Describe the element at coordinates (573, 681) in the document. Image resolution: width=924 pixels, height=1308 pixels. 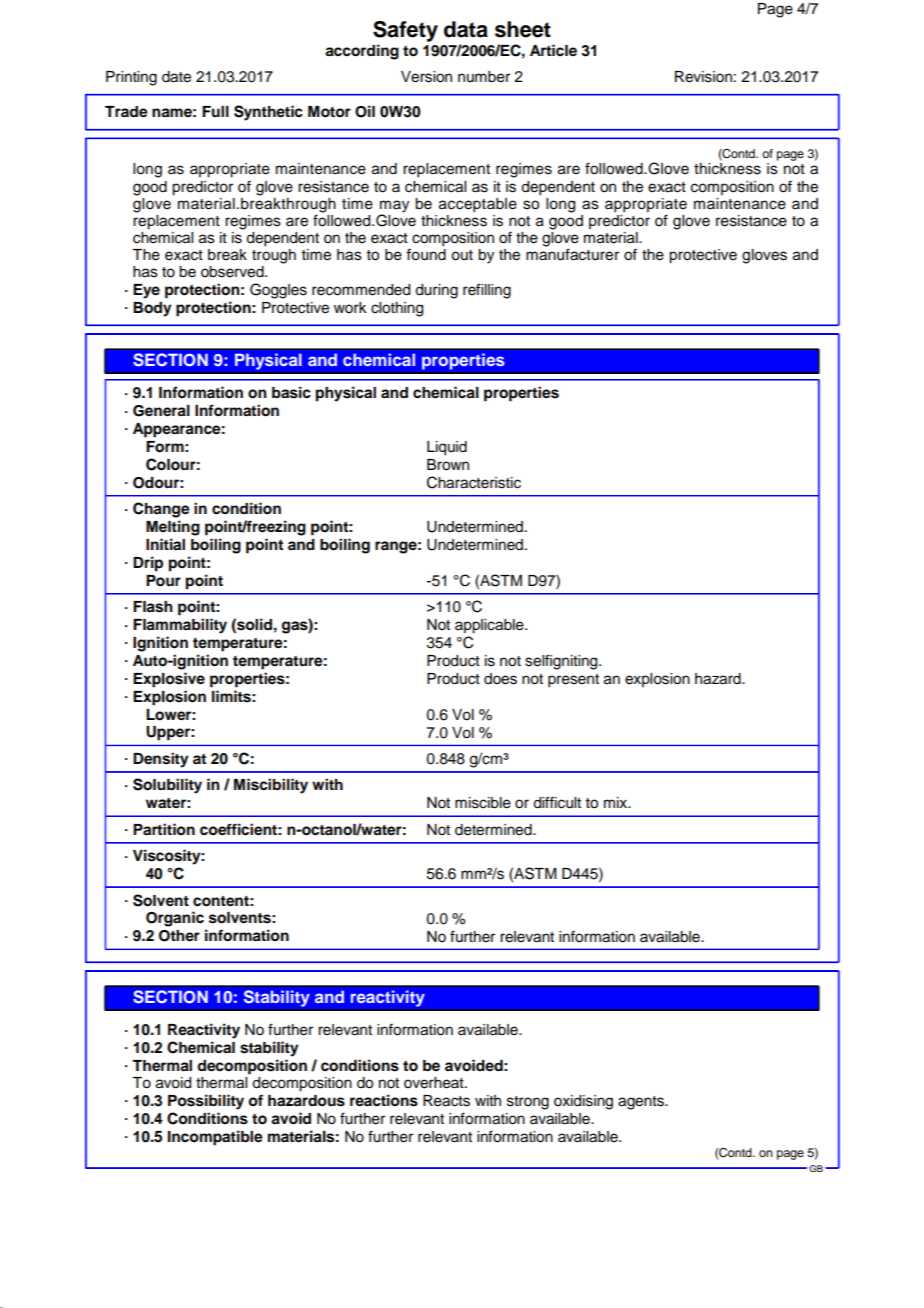
I see `present` at that location.
